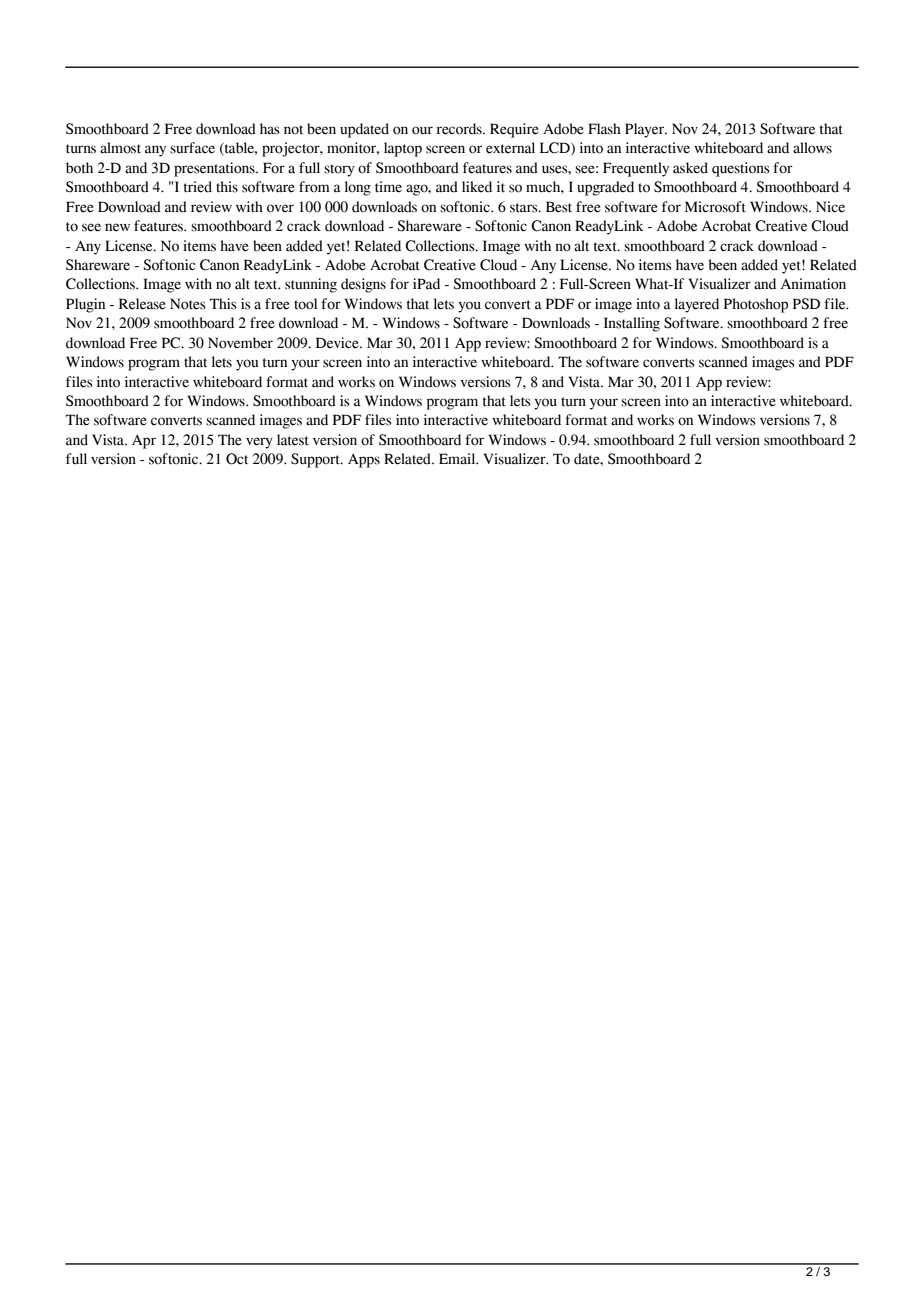  I want to click on stars, so click(525, 208).
